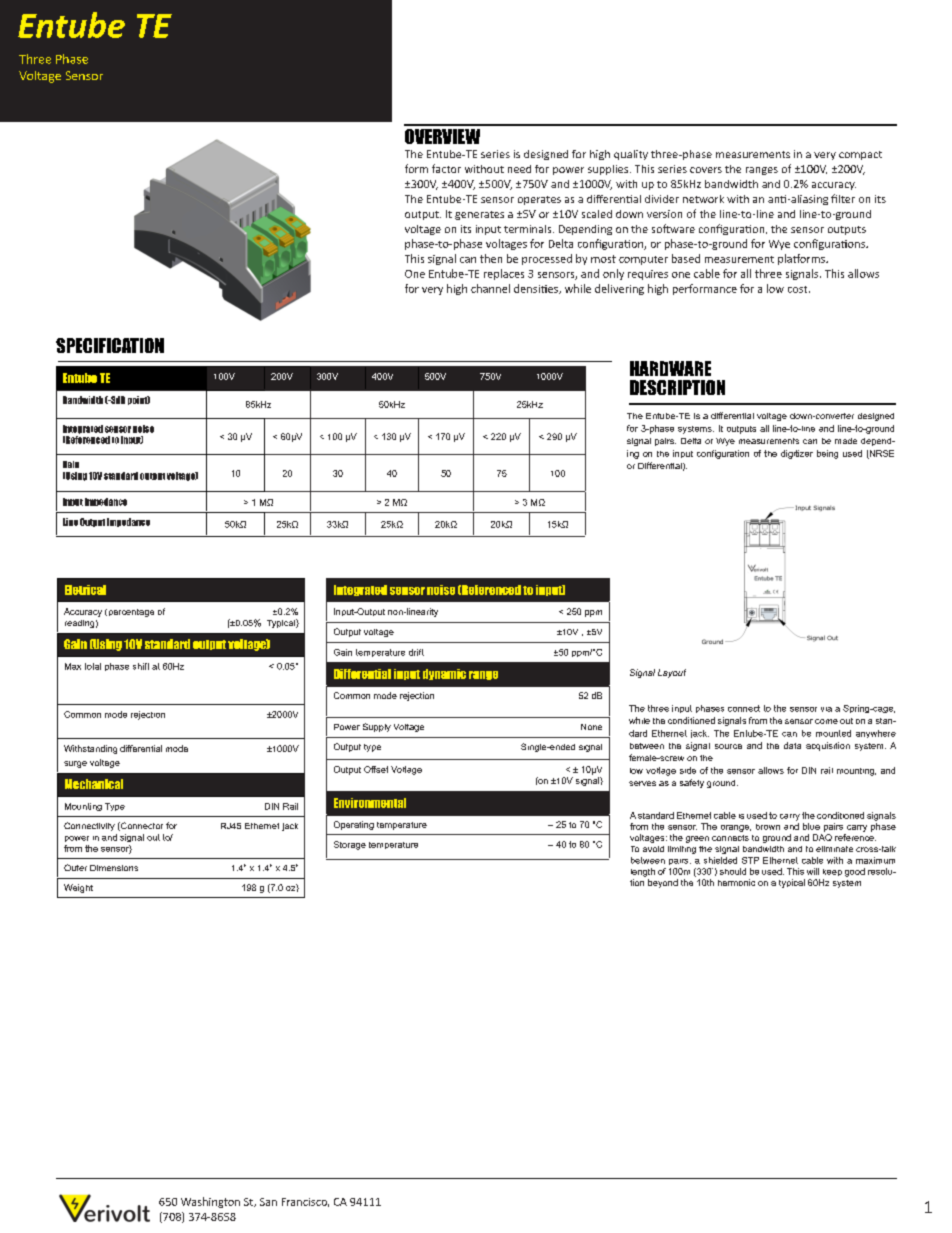  I want to click on dynamic, so click(444, 674).
